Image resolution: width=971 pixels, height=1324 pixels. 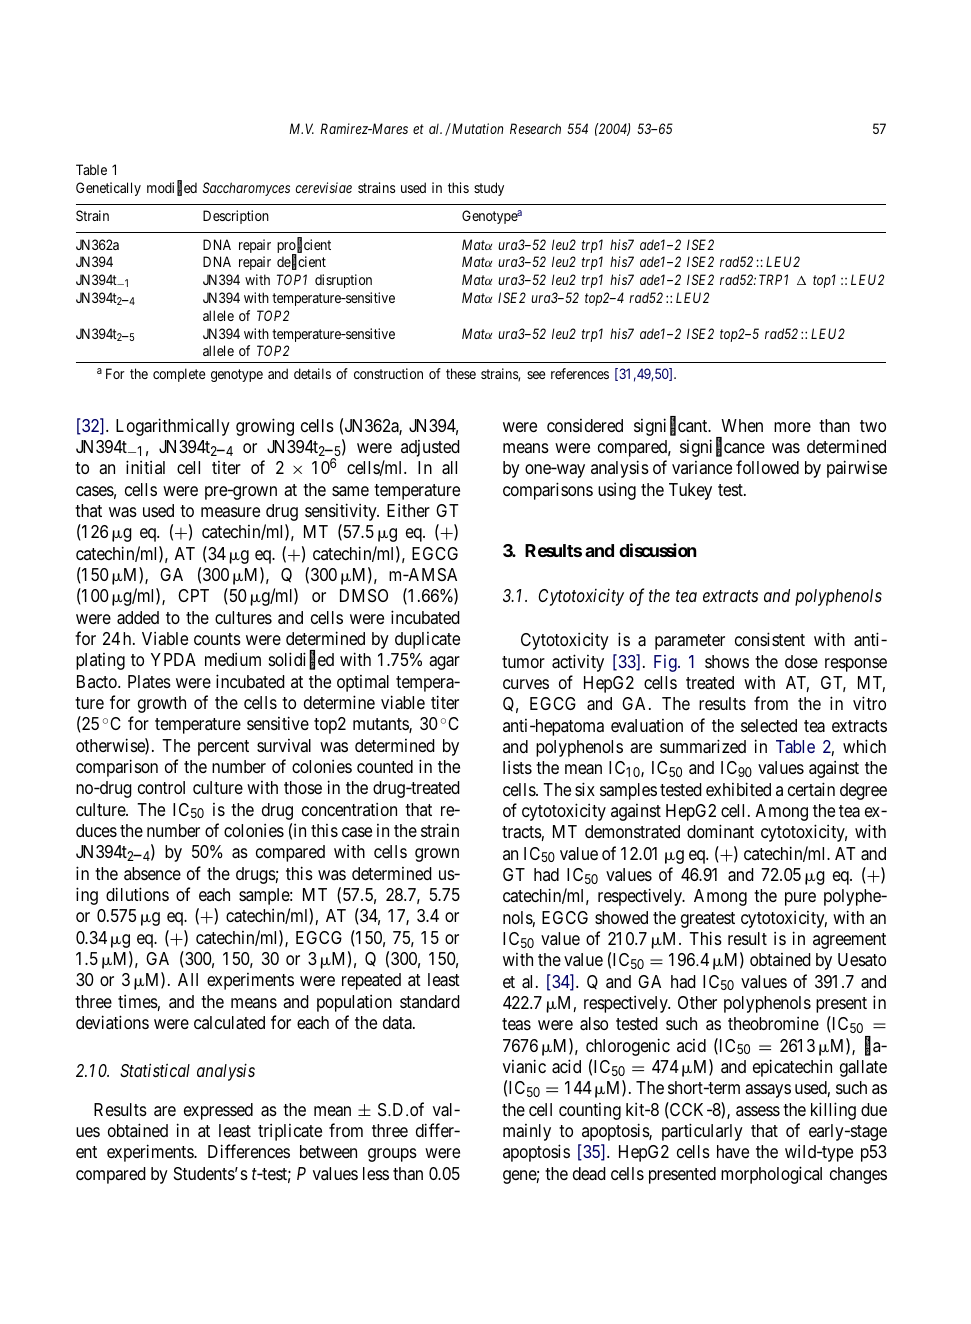 I want to click on expressed, so click(x=218, y=1111).
